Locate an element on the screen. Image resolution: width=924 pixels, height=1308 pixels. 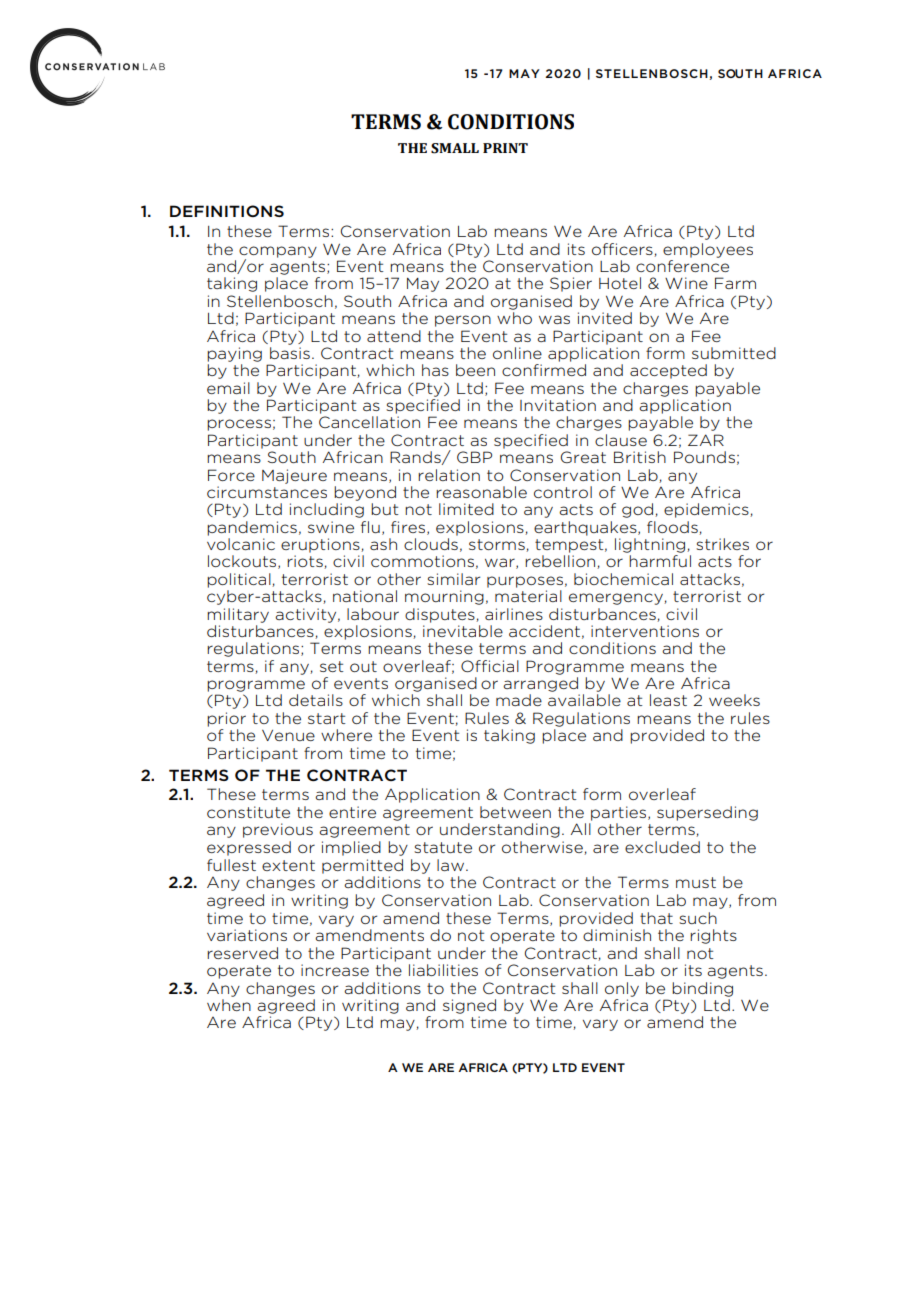
military is located at coordinates (238, 615).
